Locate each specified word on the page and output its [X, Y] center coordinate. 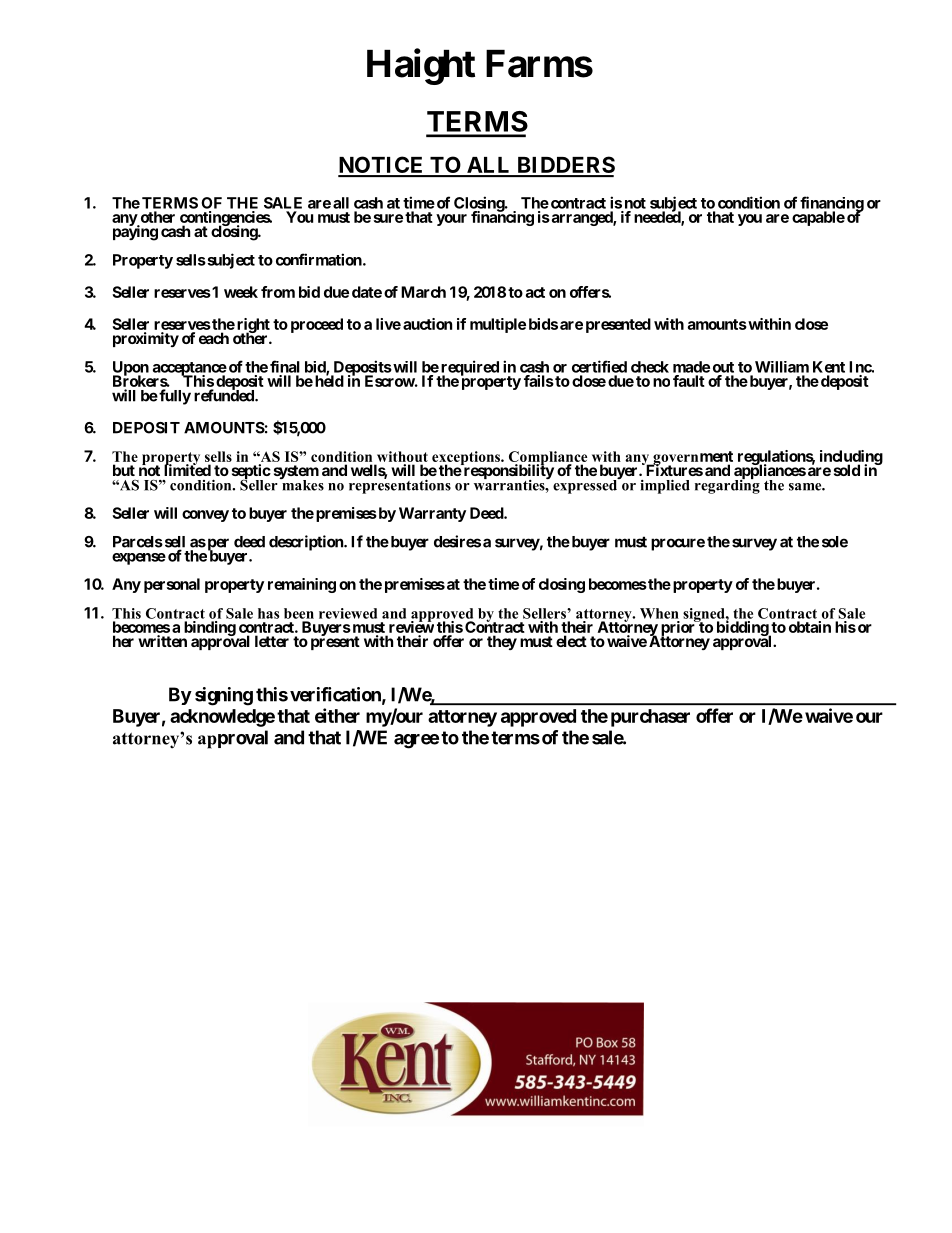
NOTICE [382, 166]
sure [388, 218]
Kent [829, 367]
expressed [586, 485]
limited [187, 469]
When [659, 613]
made [691, 367]
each [214, 338]
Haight [421, 67]
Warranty [432, 514]
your [451, 220]
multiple [498, 325]
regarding [727, 485]
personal [172, 585]
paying [135, 232]
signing [224, 696]
